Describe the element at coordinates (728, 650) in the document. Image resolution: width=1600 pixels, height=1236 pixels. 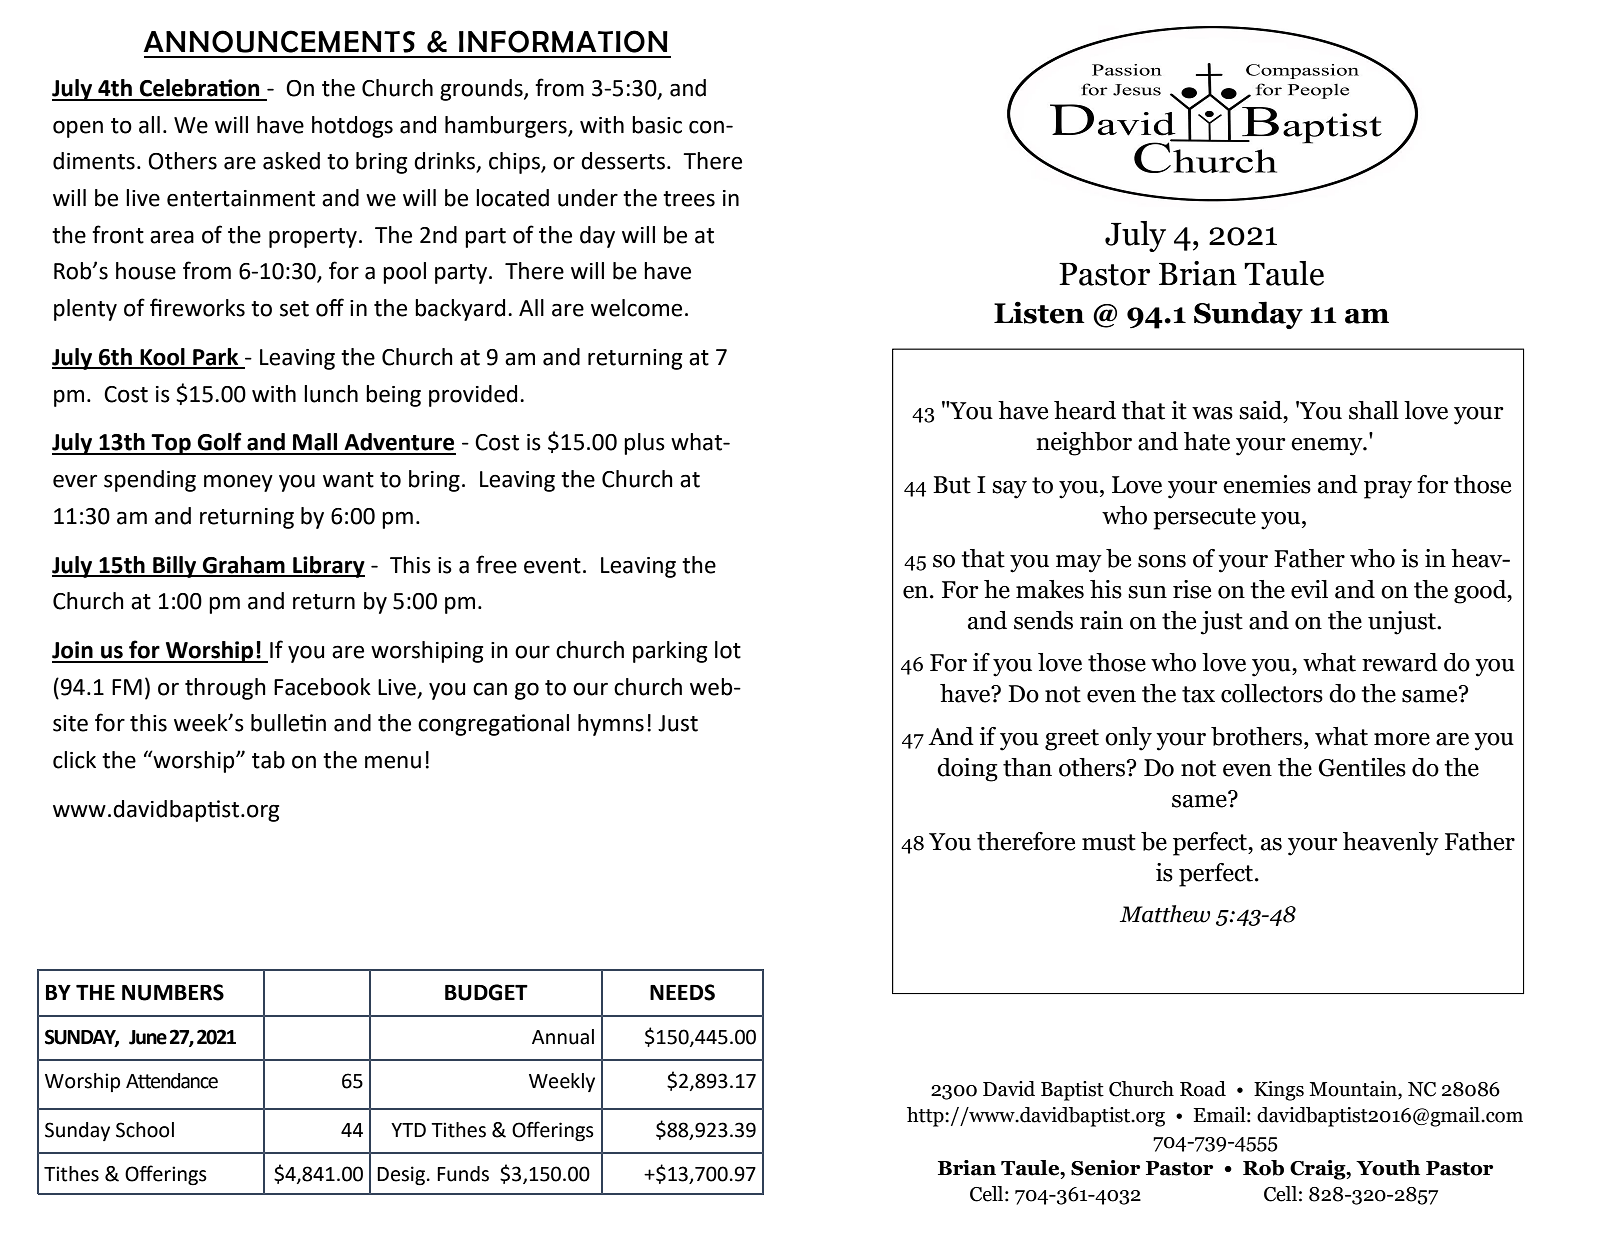
I see `lot` at that location.
